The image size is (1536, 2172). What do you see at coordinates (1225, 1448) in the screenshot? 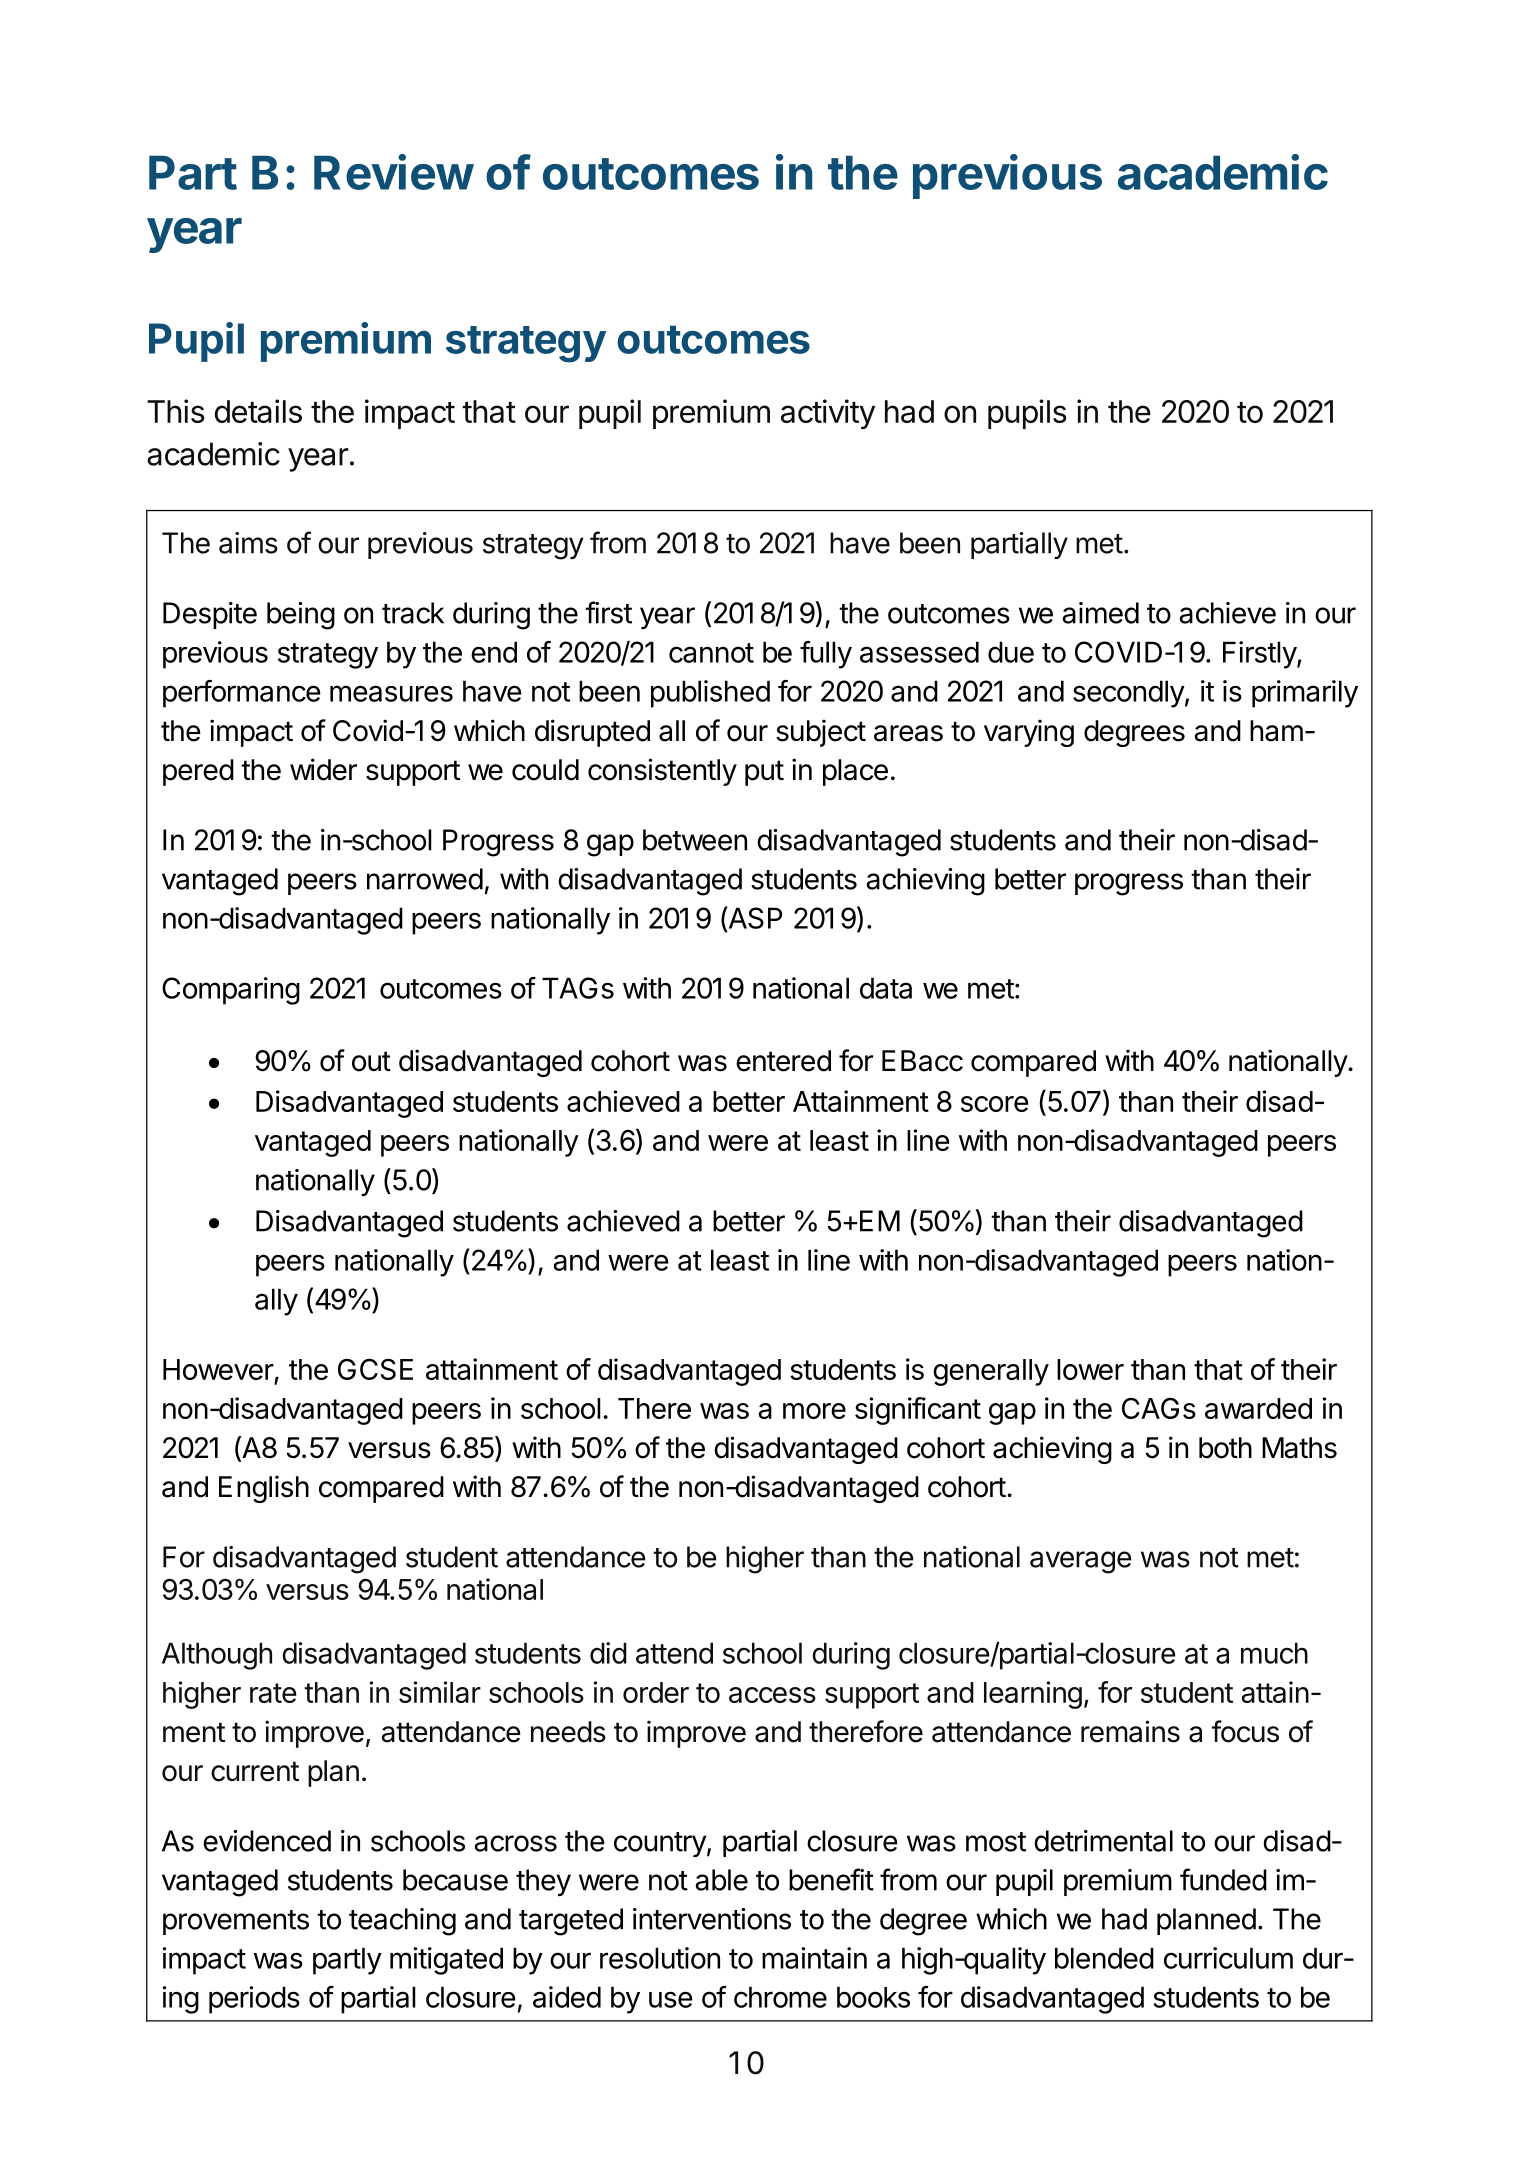
I see `both` at bounding box center [1225, 1448].
